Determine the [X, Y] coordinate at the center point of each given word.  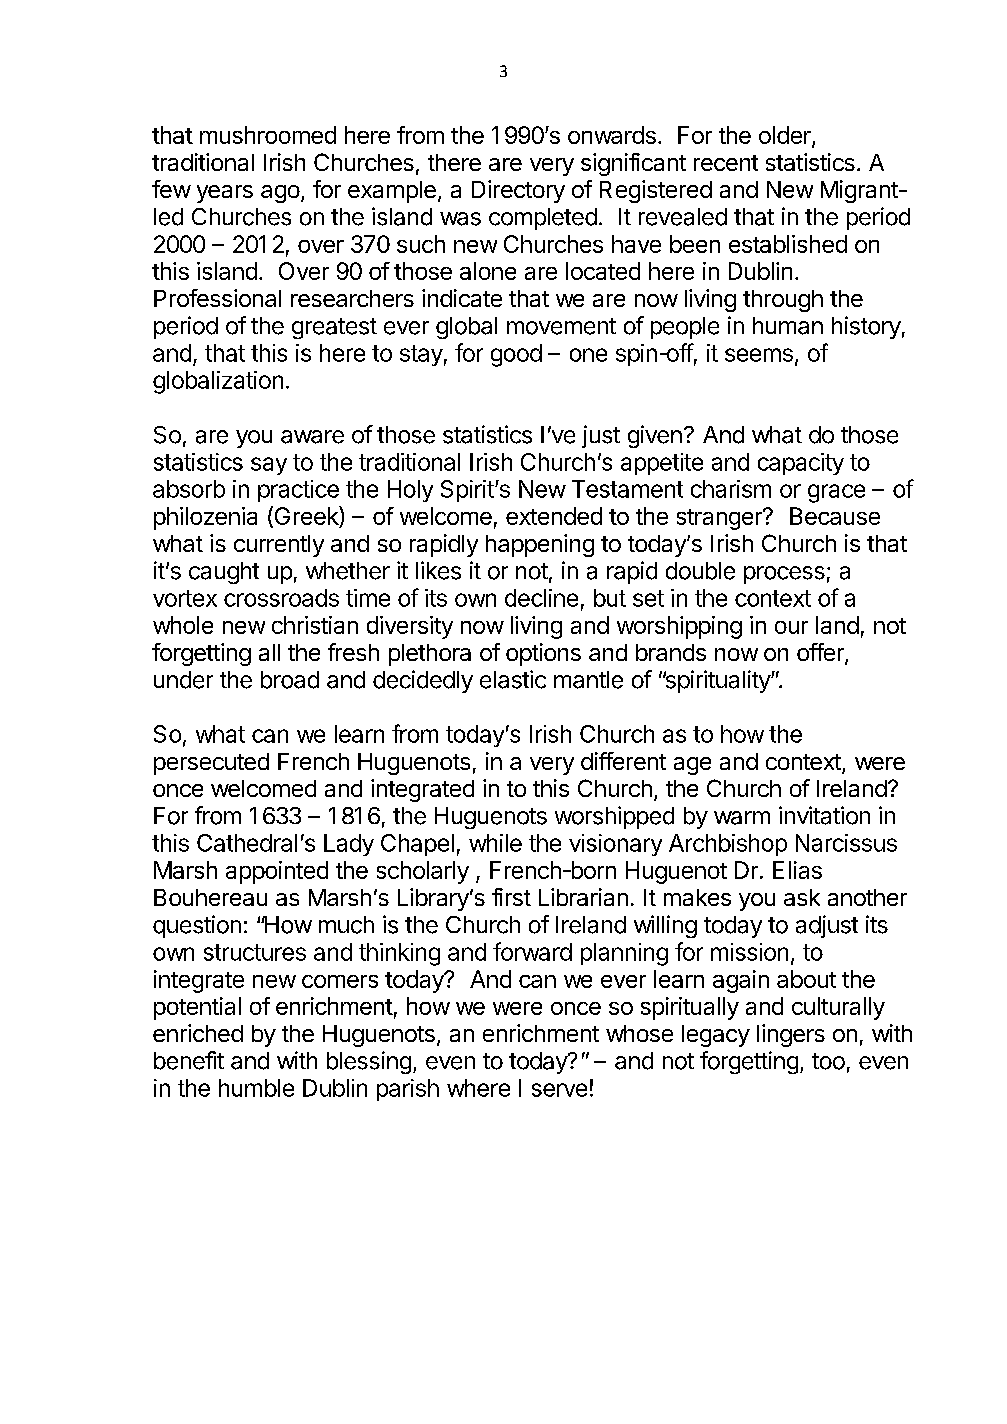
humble [256, 1088]
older [786, 136]
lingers [791, 1035]
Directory [518, 191]
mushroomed [268, 135]
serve [559, 1090]
